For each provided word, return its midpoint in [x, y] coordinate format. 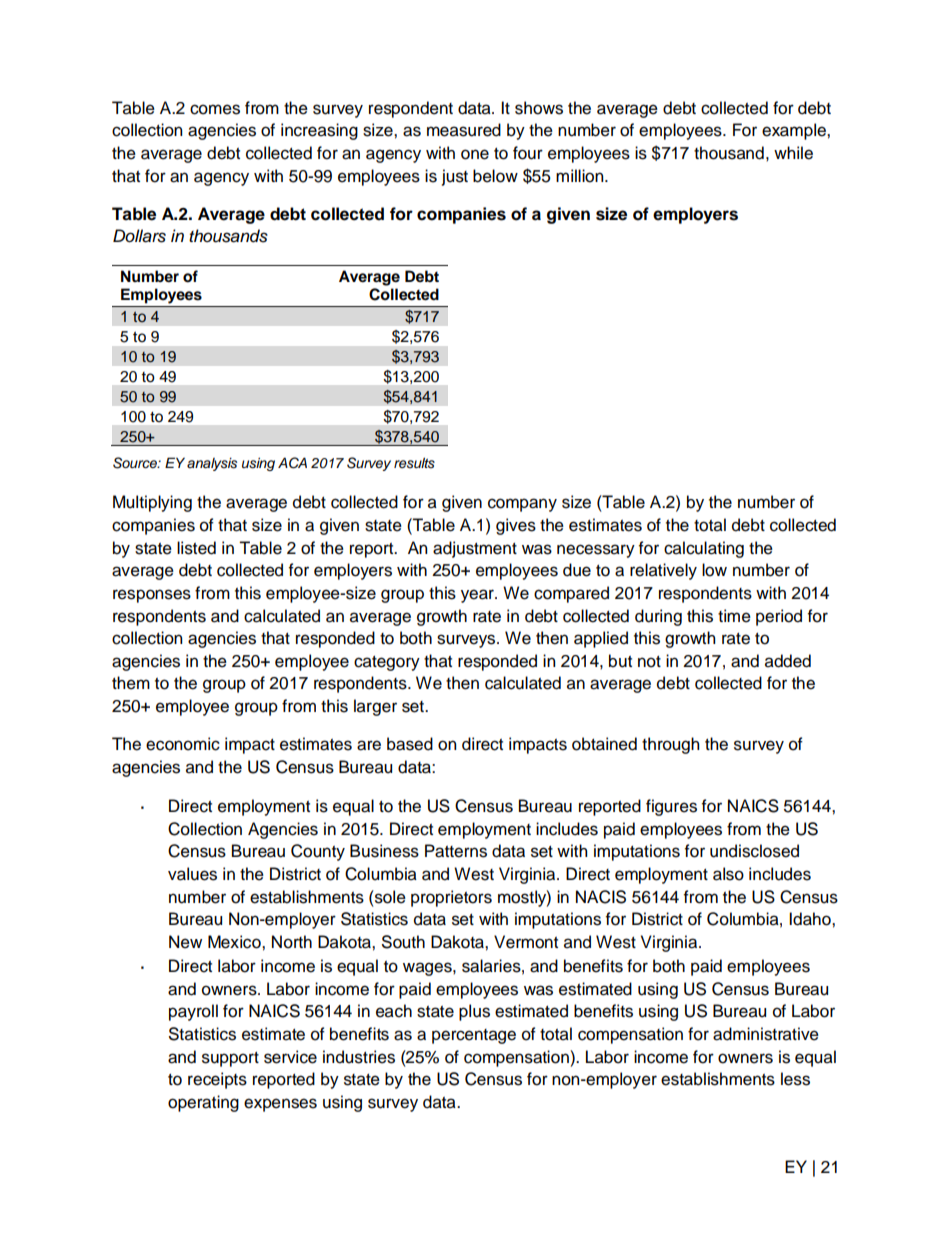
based [410, 744]
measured [464, 130]
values [192, 874]
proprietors [451, 898]
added [788, 661]
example [795, 131]
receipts [217, 1080]
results [414, 463]
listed [196, 548]
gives [516, 526]
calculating [704, 549]
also [728, 874]
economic [183, 744]
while [793, 153]
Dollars [139, 236]
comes [215, 109]
